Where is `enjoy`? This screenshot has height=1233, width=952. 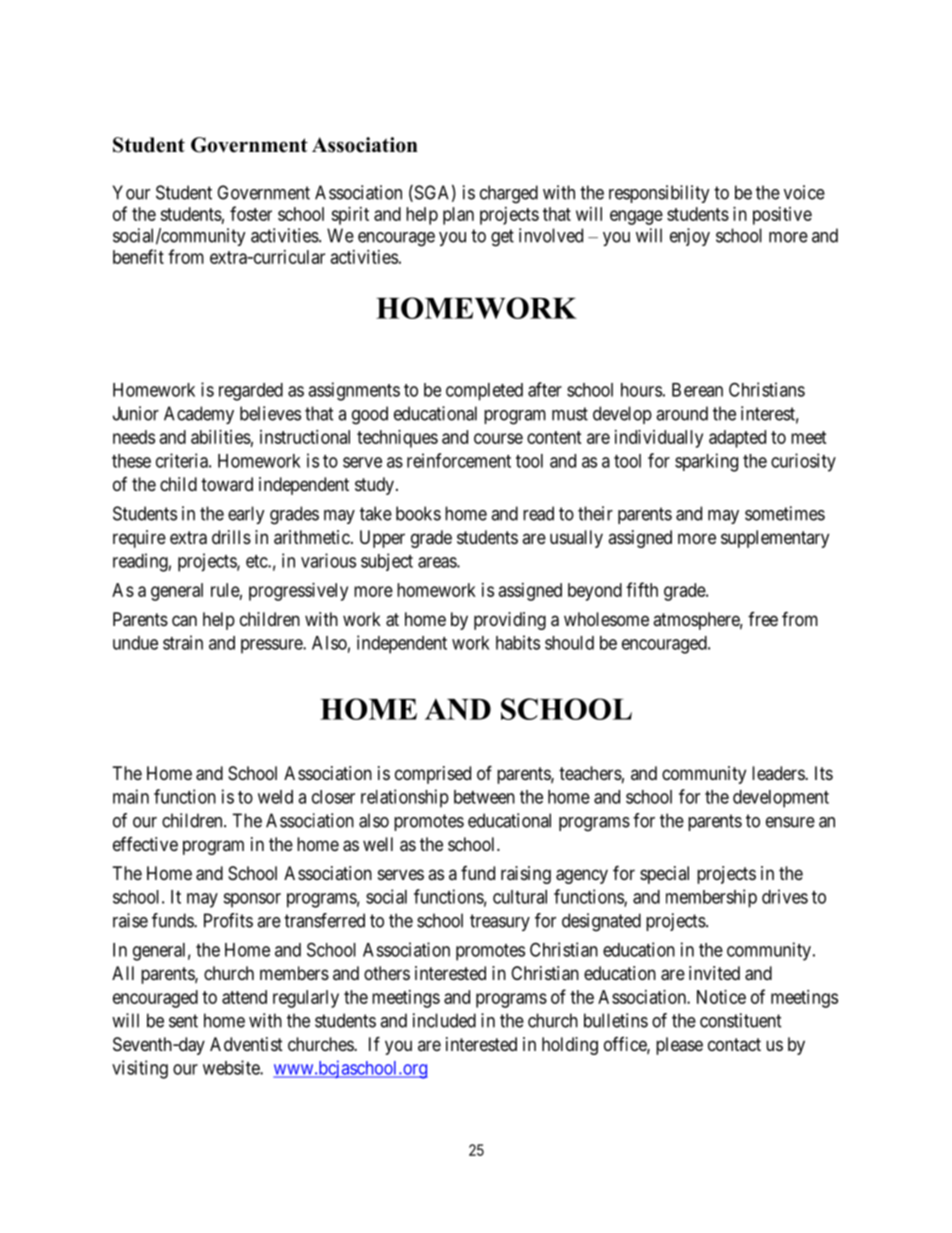
enjoy is located at coordinates (690, 237).
